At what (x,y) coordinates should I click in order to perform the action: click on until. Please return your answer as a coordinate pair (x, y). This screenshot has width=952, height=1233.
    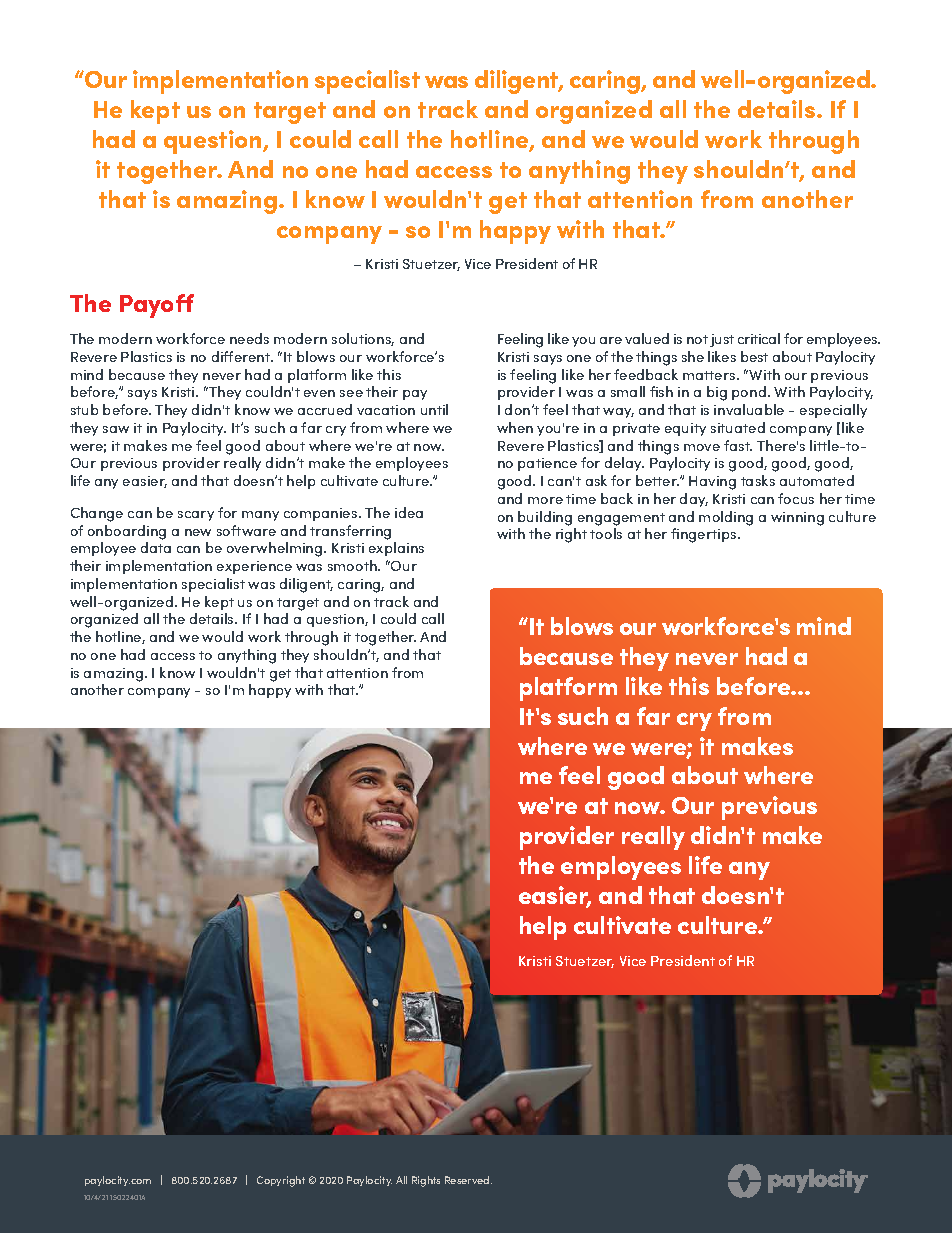
    Looking at the image, I should click on (434, 409).
